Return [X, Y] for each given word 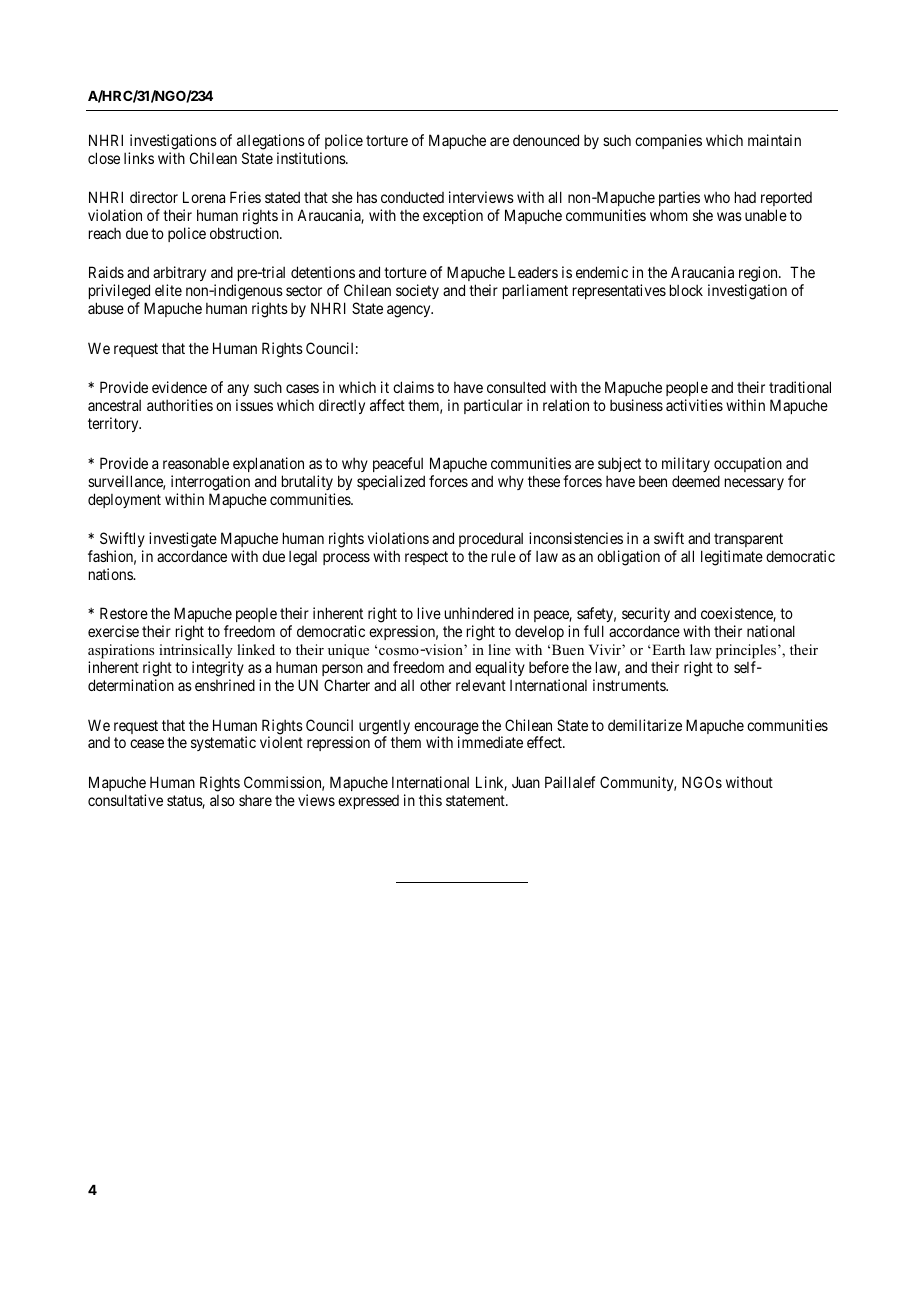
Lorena [204, 197]
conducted [412, 197]
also [222, 800]
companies [668, 141]
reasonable [196, 463]
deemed [696, 481]
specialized [391, 482]
